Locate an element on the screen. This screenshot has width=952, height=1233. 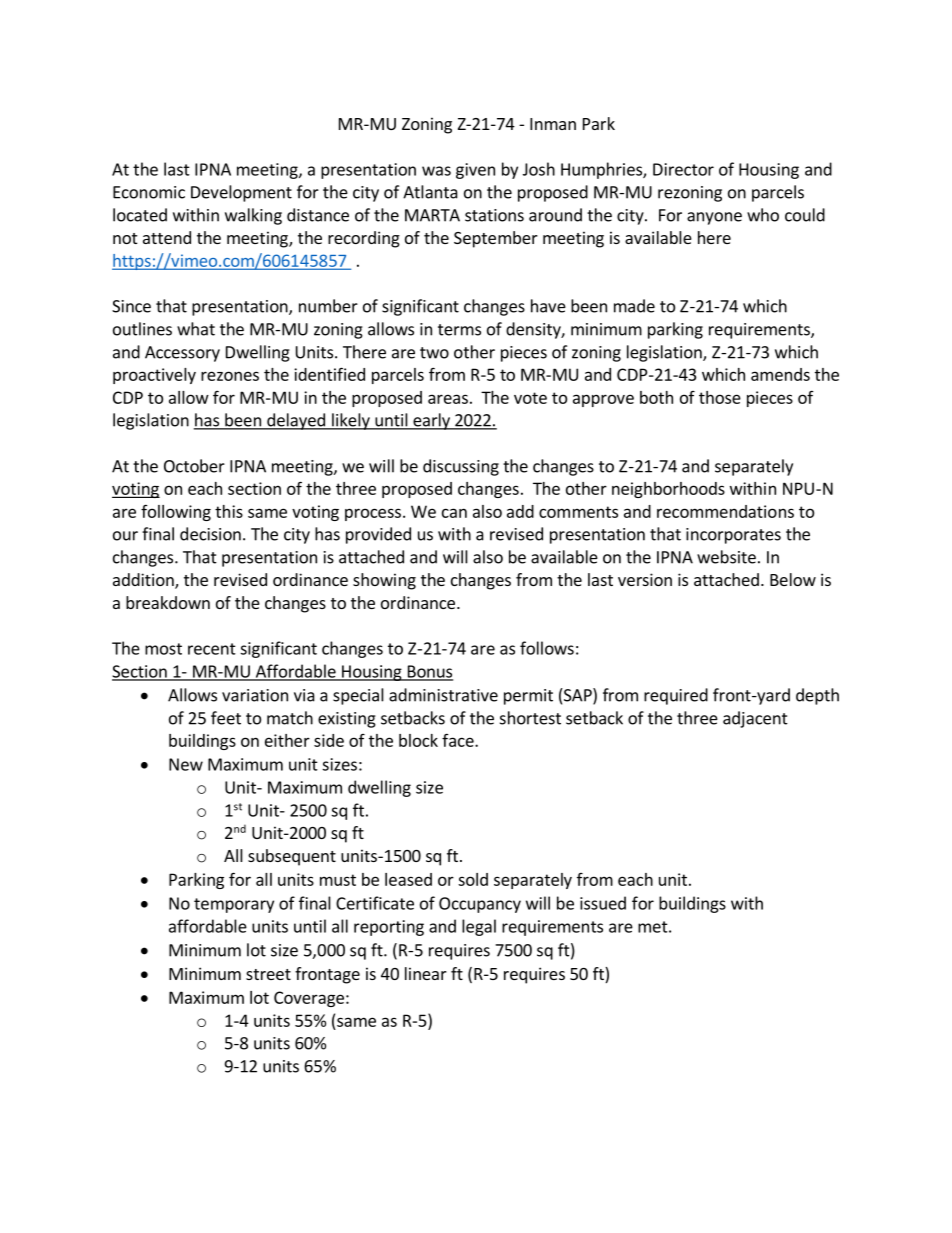
issued is located at coordinates (603, 903).
